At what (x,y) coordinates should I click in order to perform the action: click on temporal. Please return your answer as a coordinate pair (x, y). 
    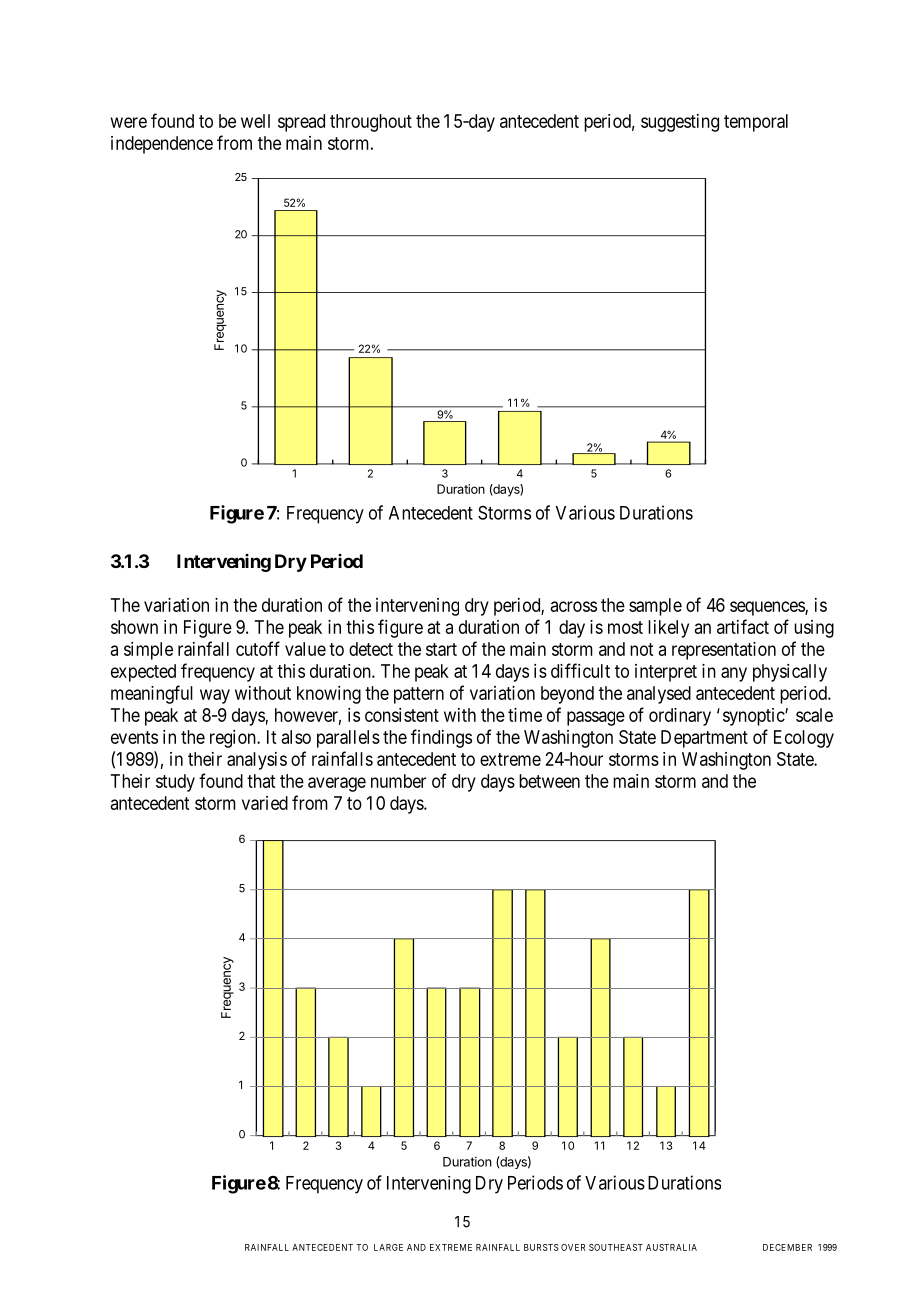
    Looking at the image, I should click on (756, 123).
